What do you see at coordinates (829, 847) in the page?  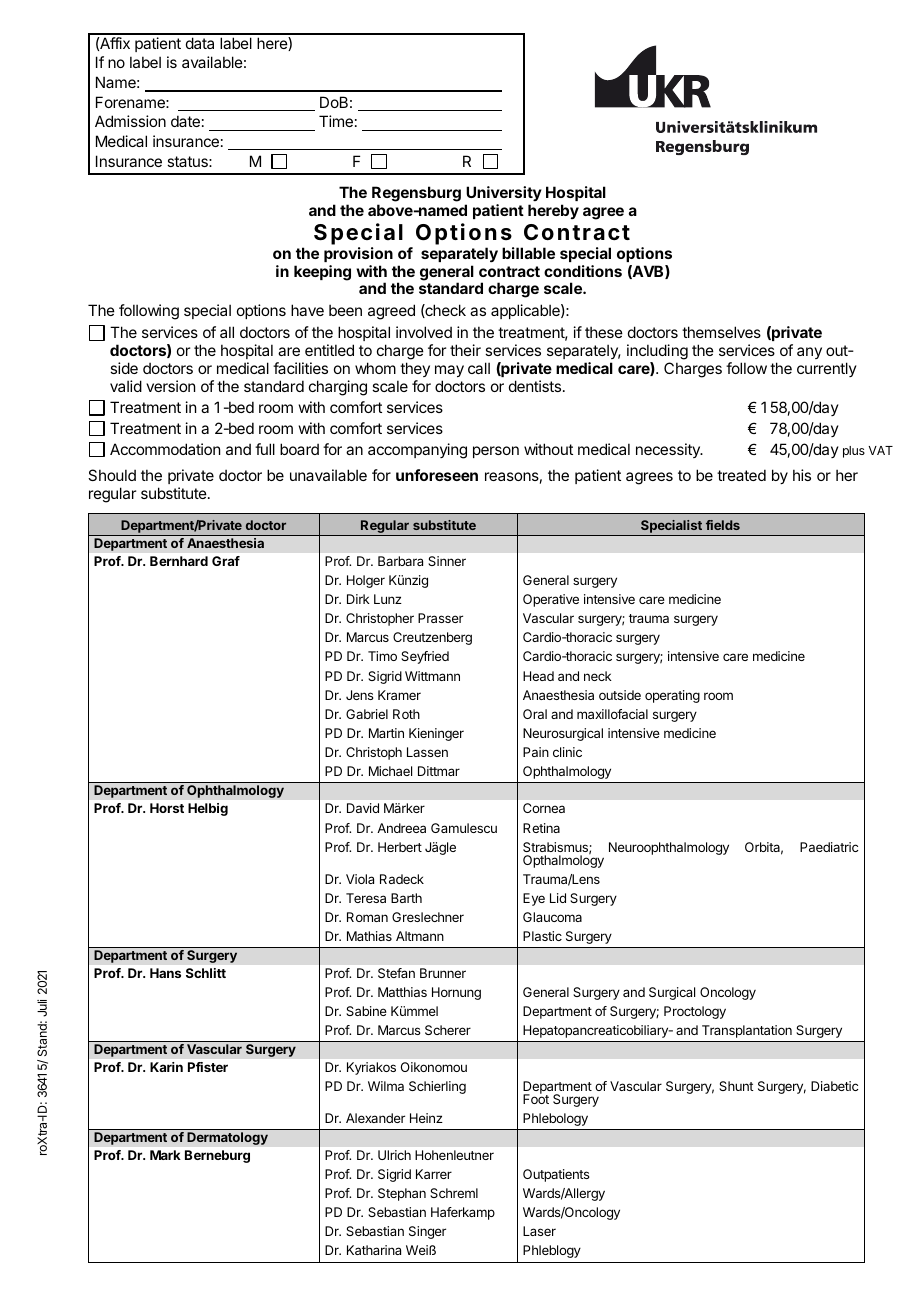 I see `Paediatric` at bounding box center [829, 847].
